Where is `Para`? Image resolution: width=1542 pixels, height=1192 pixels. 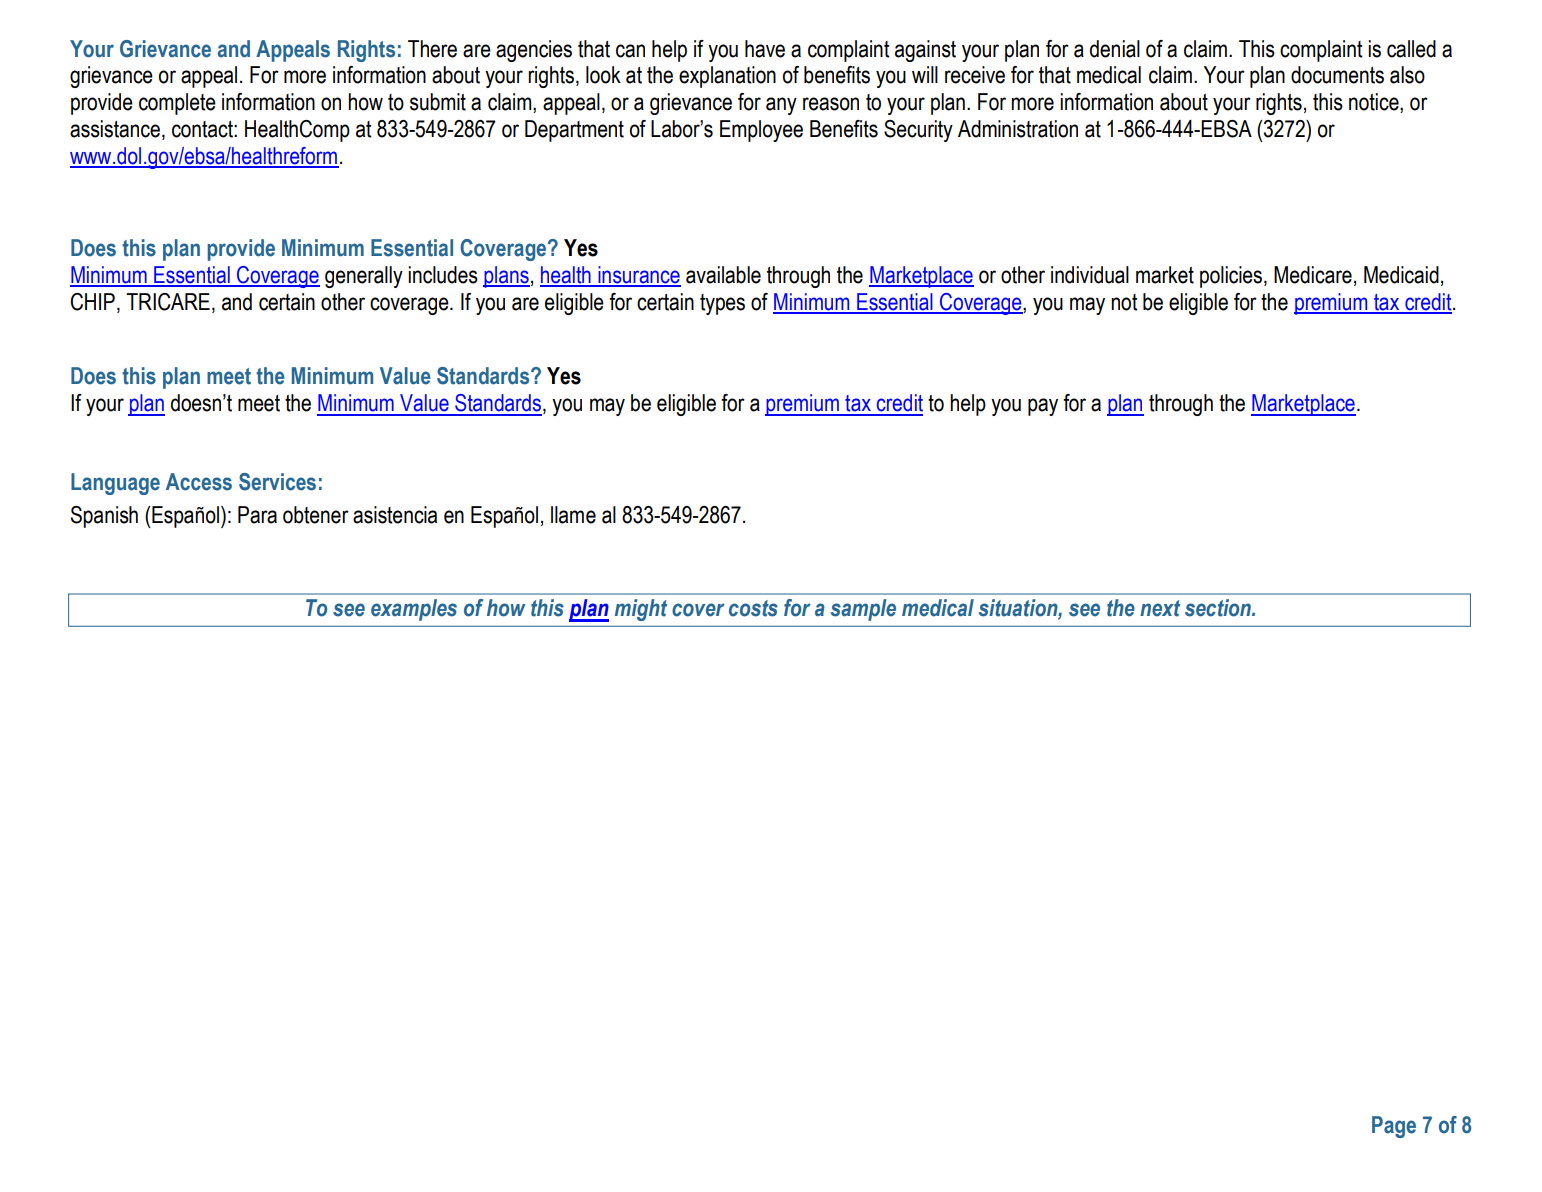
Para is located at coordinates (257, 515).
